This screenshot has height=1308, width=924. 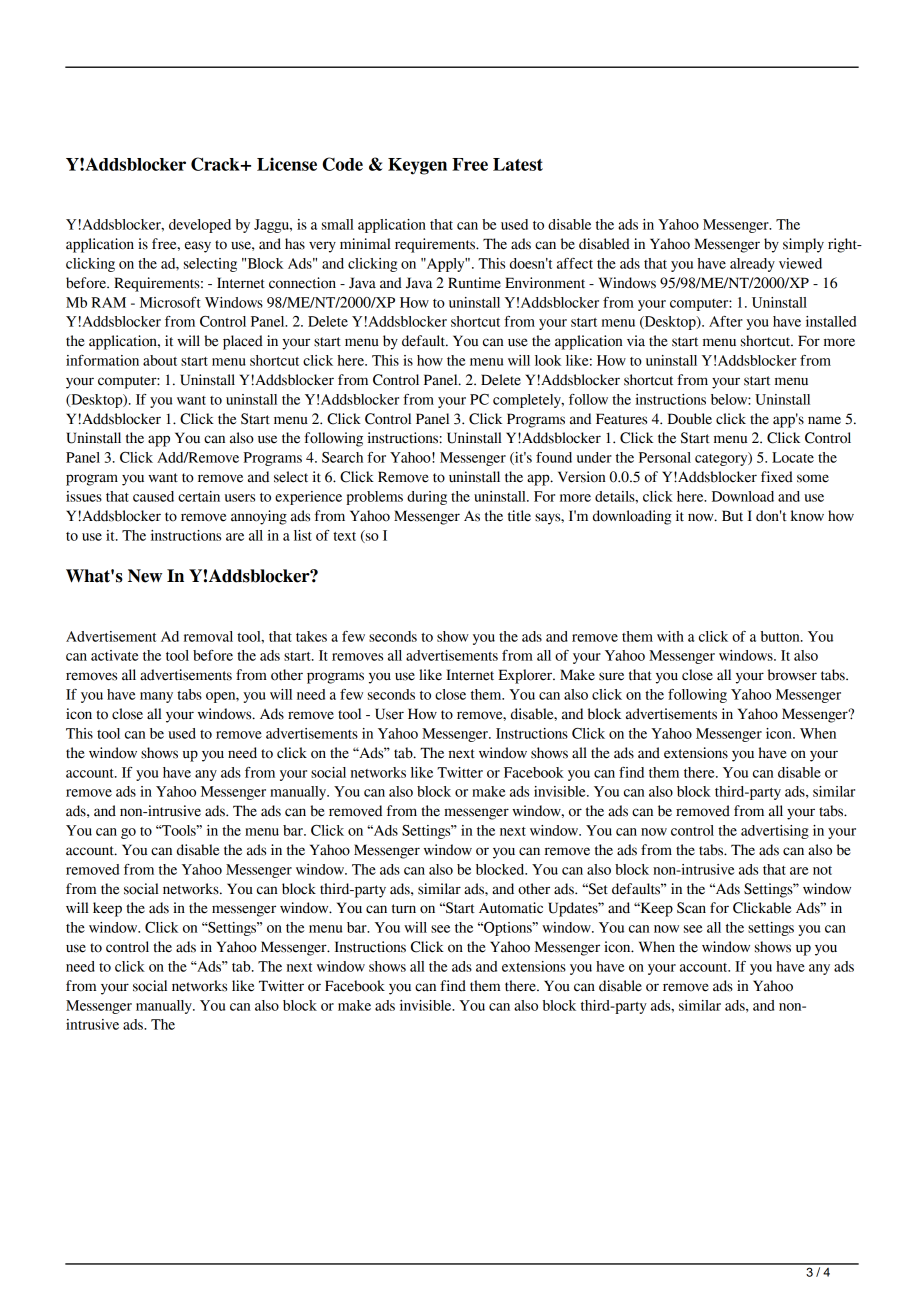 What do you see at coordinates (691, 908) in the screenshot?
I see `Scan` at bounding box center [691, 908].
